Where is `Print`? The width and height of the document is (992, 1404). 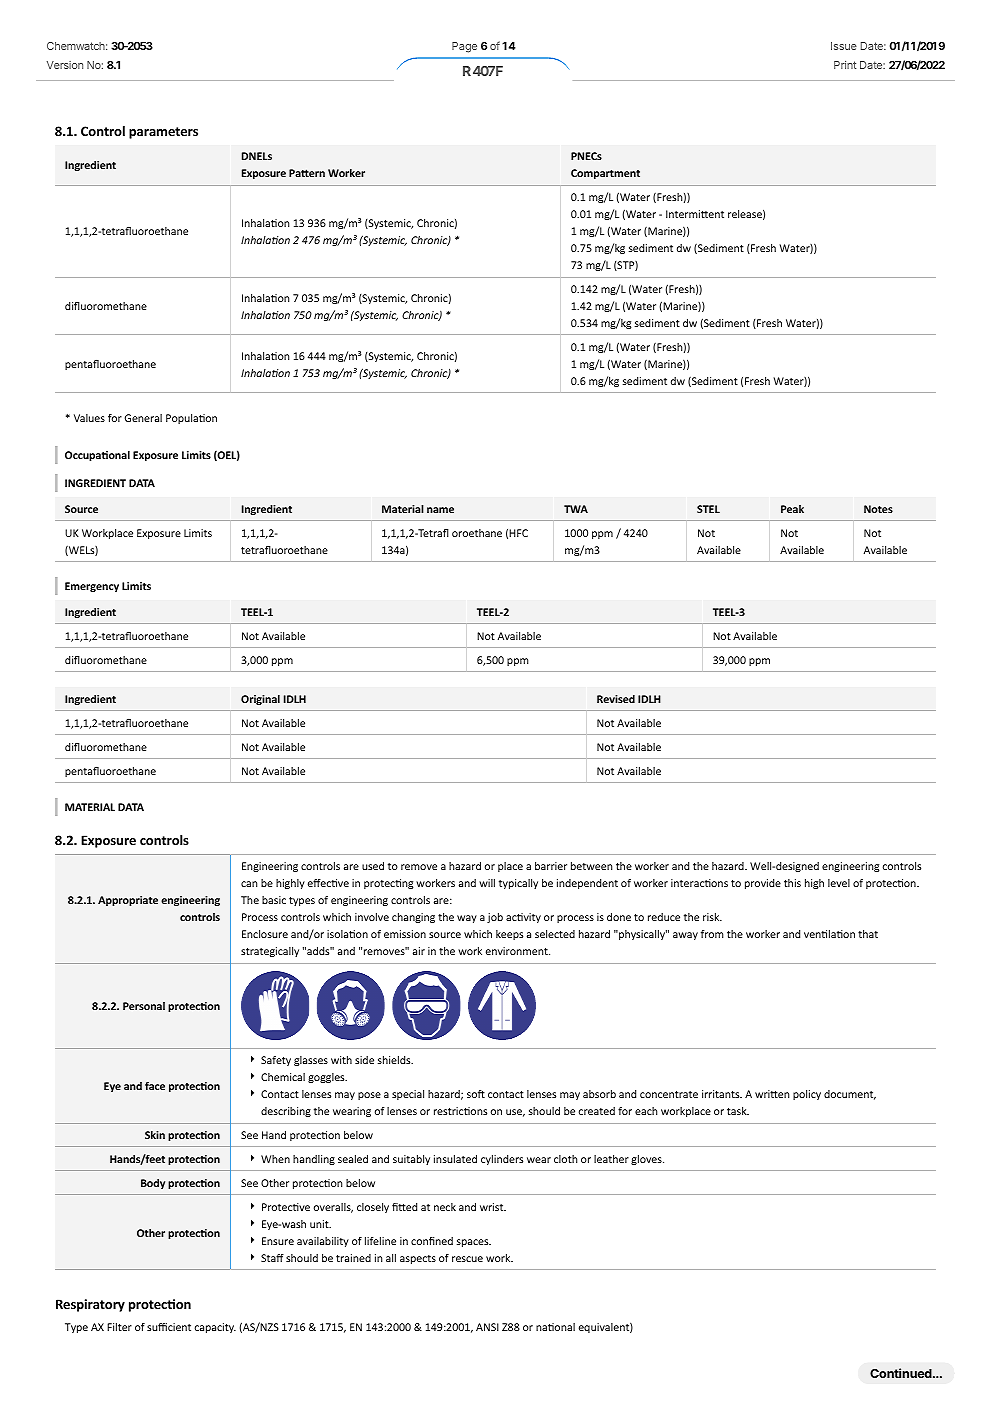
Print is located at coordinates (845, 65).
